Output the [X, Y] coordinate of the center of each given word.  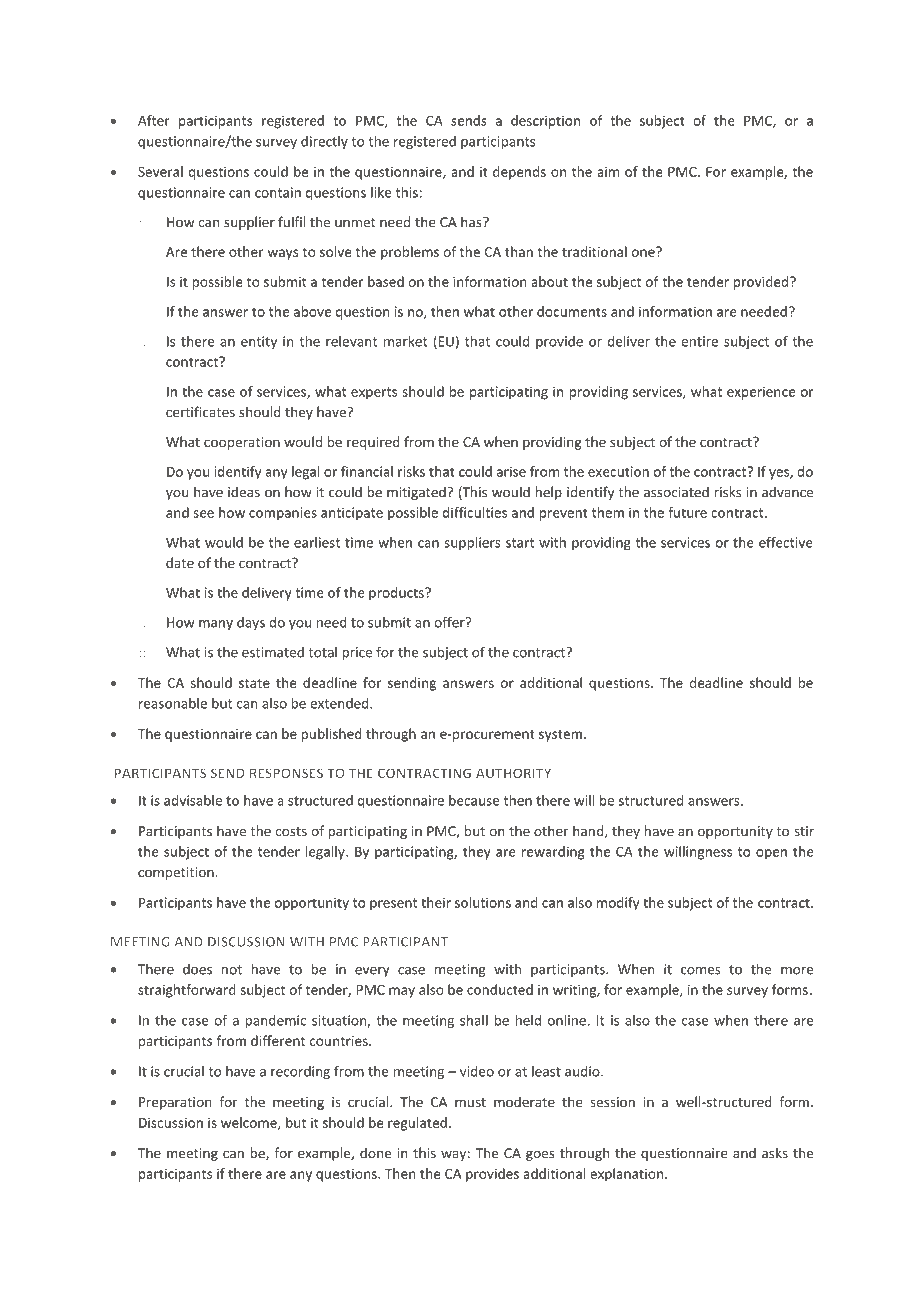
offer [451, 622]
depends [519, 173]
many [216, 625]
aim [608, 172]
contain [278, 192]
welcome [250, 1123]
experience [761, 393]
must [470, 1102]
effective [786, 542]
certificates [200, 412]
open [771, 854]
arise [511, 471]
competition [177, 873]
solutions [483, 902]
